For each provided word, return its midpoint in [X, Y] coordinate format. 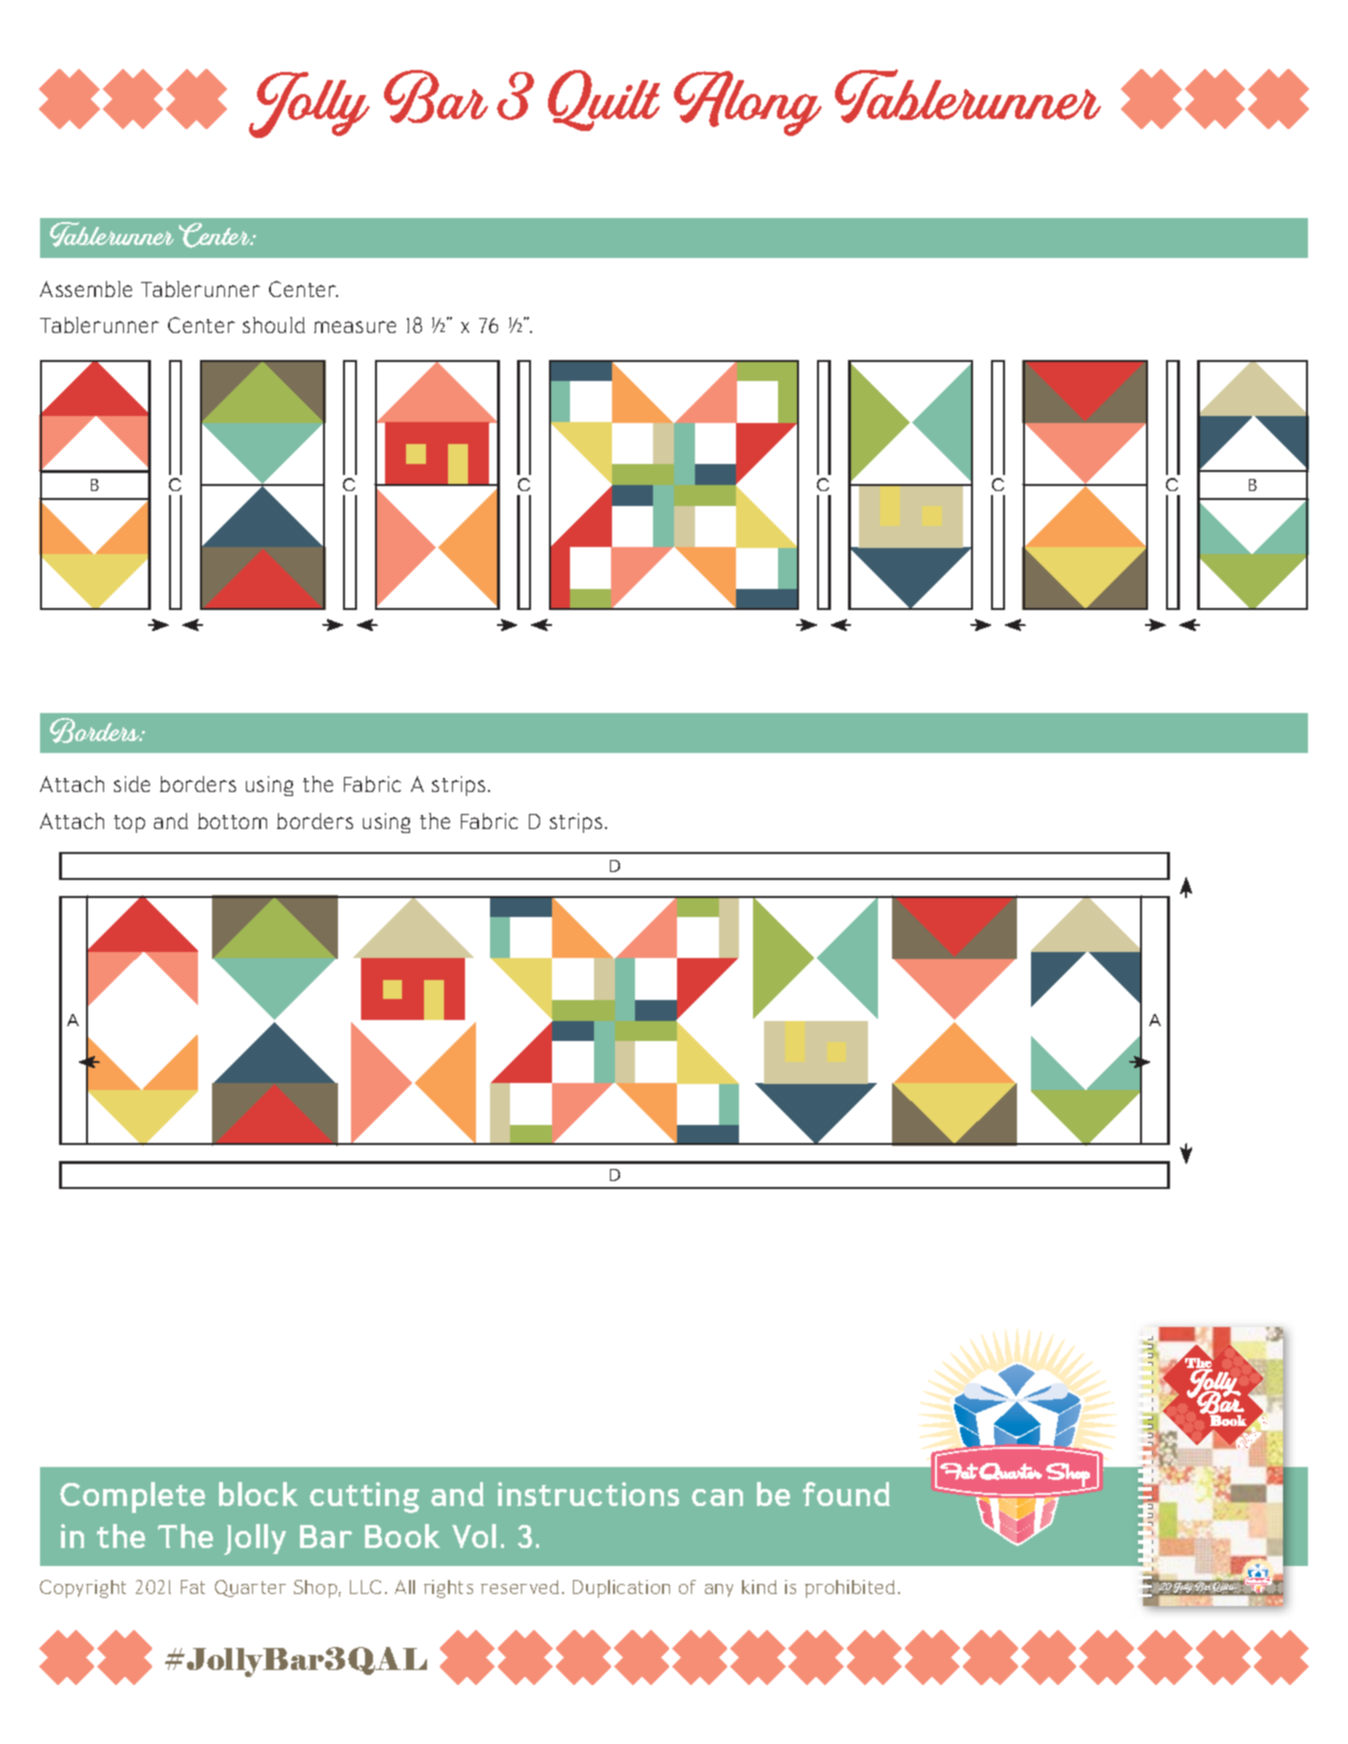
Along [748, 103]
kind [759, 1587]
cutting [364, 1497]
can [717, 1497]
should [274, 325]
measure [355, 327]
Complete [132, 1497]
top [129, 824]
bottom [232, 821]
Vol [474, 1536]
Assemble [86, 289]
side [132, 784]
